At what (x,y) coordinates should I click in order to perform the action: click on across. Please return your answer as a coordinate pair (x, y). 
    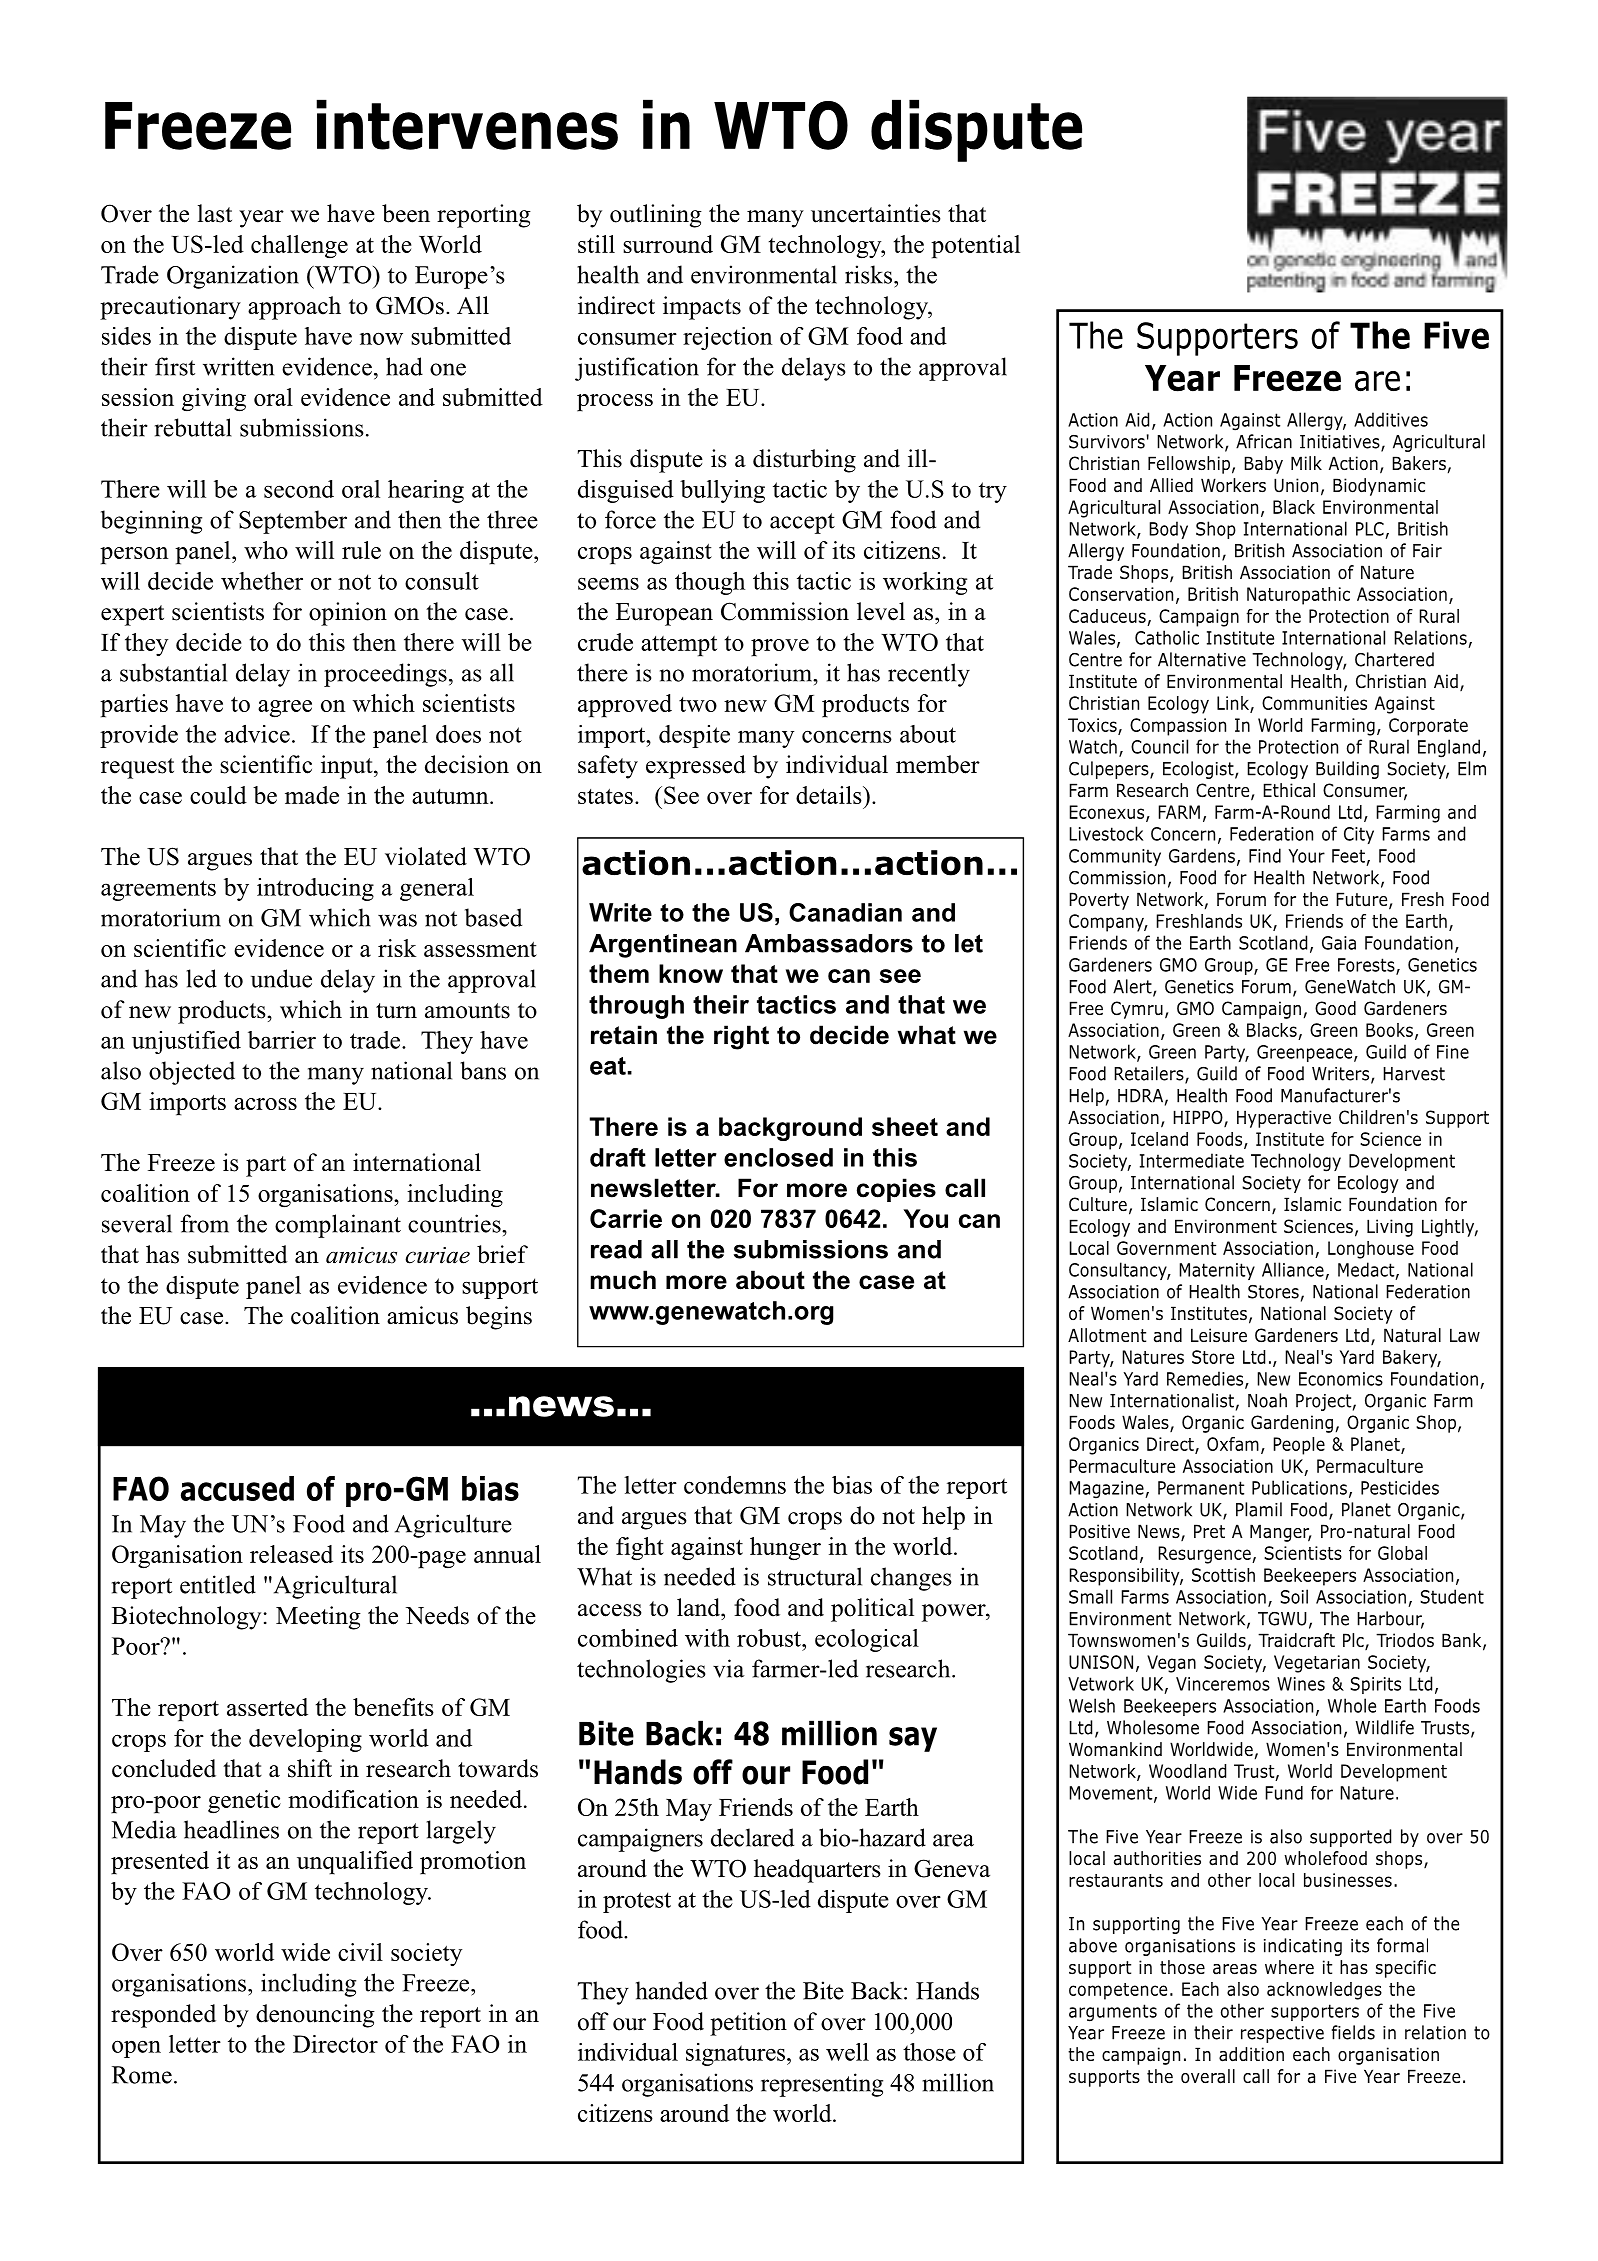
    Looking at the image, I should click on (265, 1104).
